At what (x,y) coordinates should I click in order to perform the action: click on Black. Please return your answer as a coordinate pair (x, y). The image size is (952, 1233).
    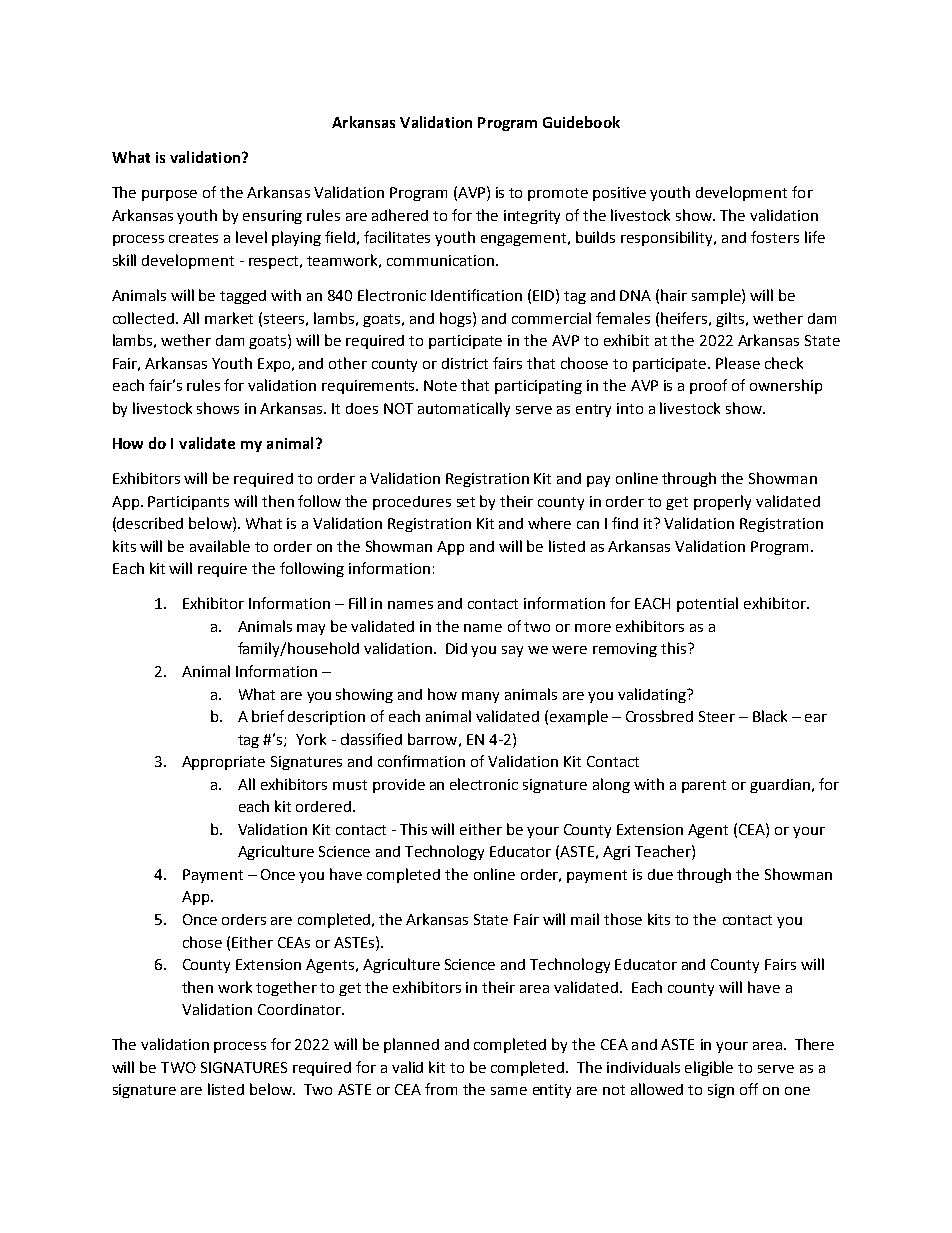
    Looking at the image, I should click on (770, 716).
